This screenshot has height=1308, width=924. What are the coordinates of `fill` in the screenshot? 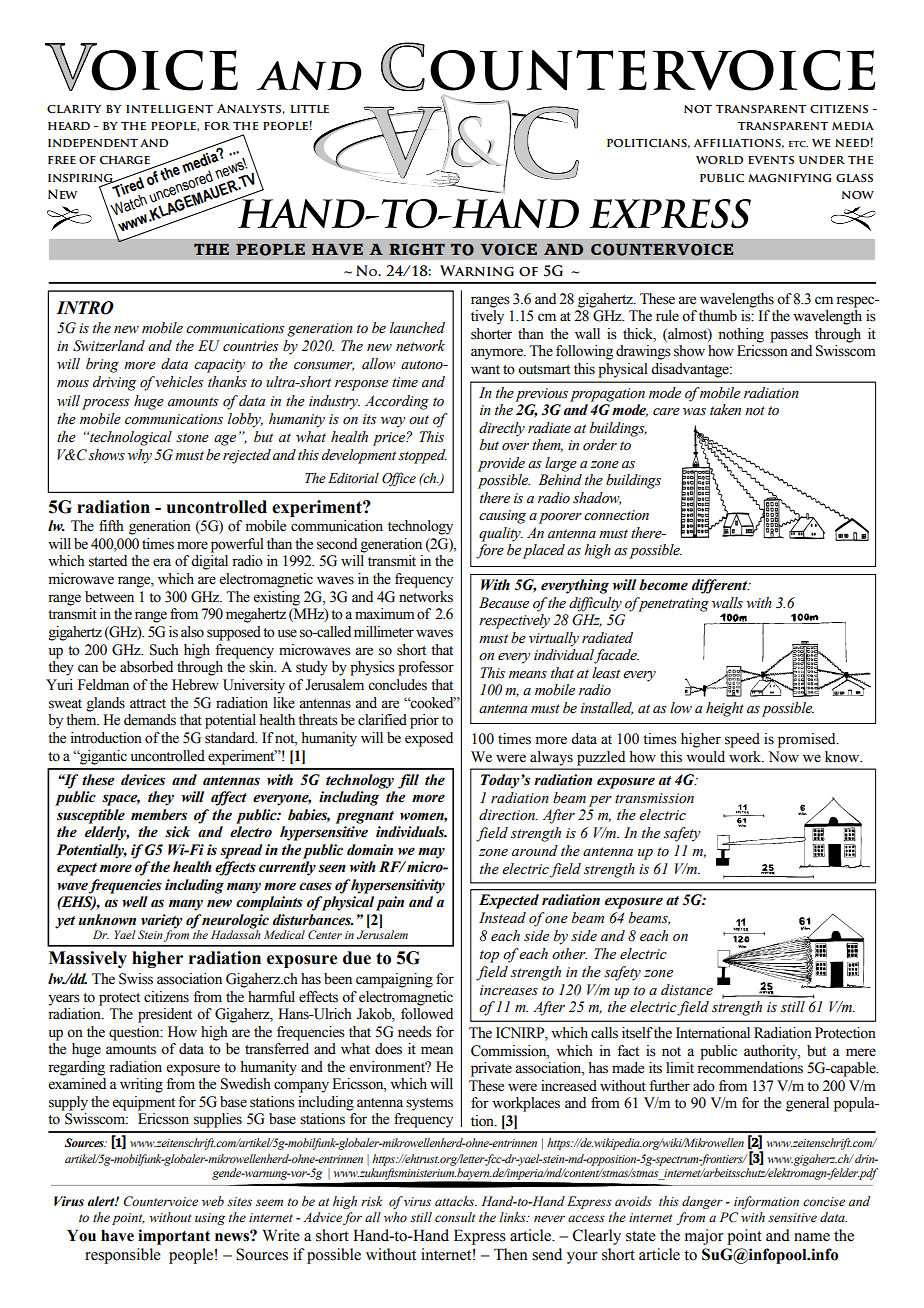 It's located at (408, 781).
